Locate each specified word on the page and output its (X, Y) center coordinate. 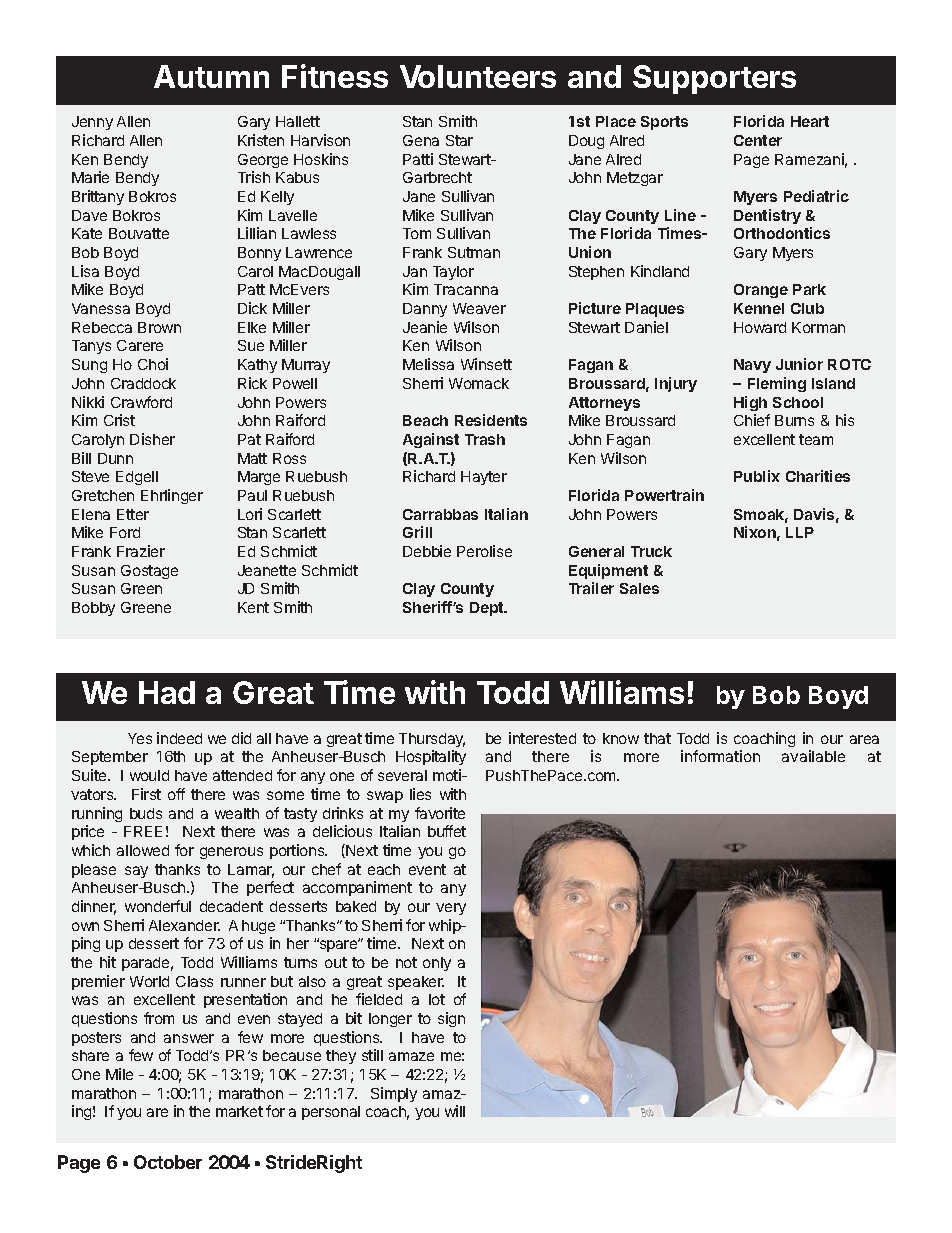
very (451, 909)
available (813, 756)
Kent (253, 607)
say (136, 872)
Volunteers (478, 76)
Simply (394, 1094)
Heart (810, 121)
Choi (153, 364)
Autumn (211, 76)
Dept (488, 609)
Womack (479, 383)
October (168, 1162)
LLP (800, 532)
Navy (752, 366)
